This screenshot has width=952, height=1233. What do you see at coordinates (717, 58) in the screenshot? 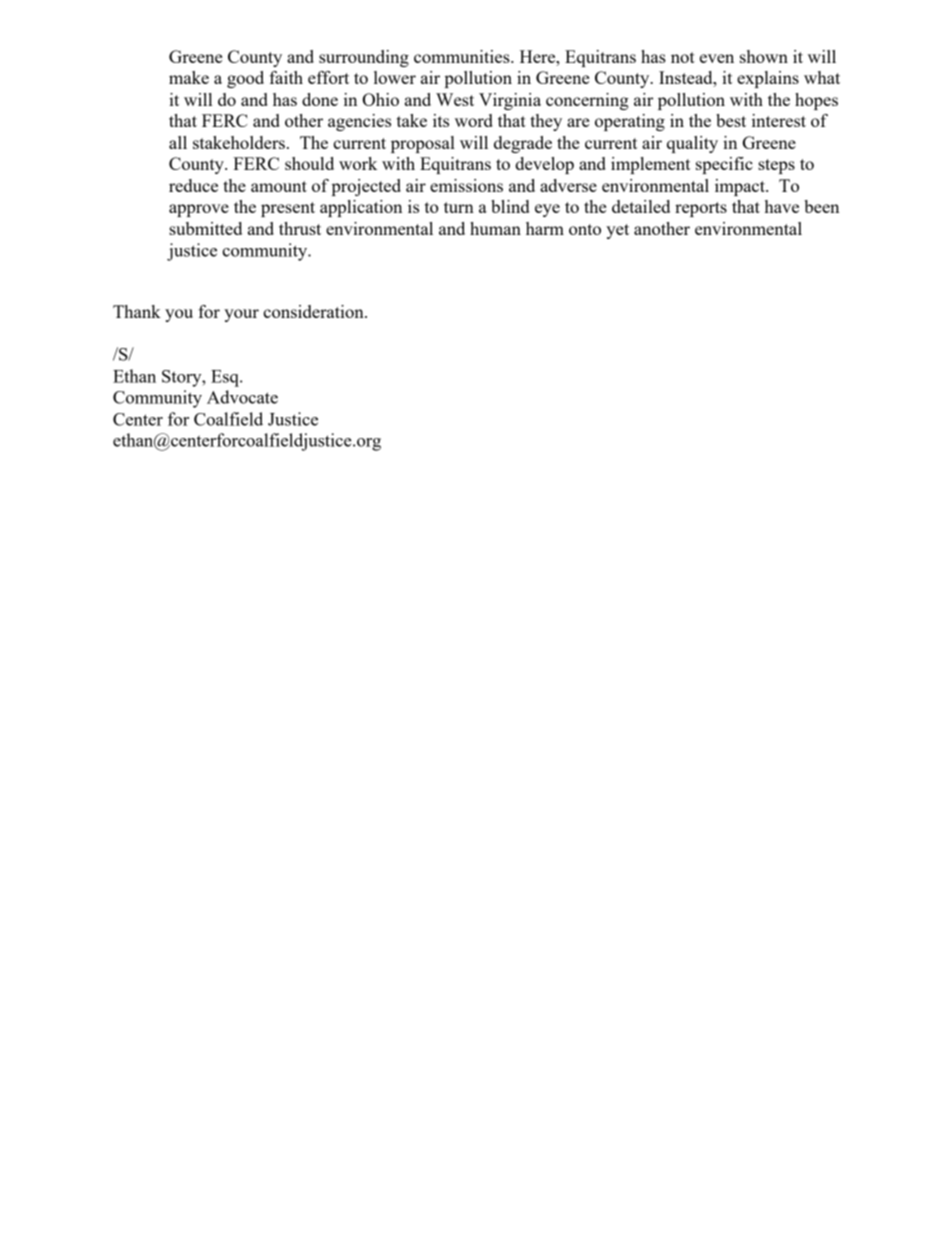
I see `even` at bounding box center [717, 58].
